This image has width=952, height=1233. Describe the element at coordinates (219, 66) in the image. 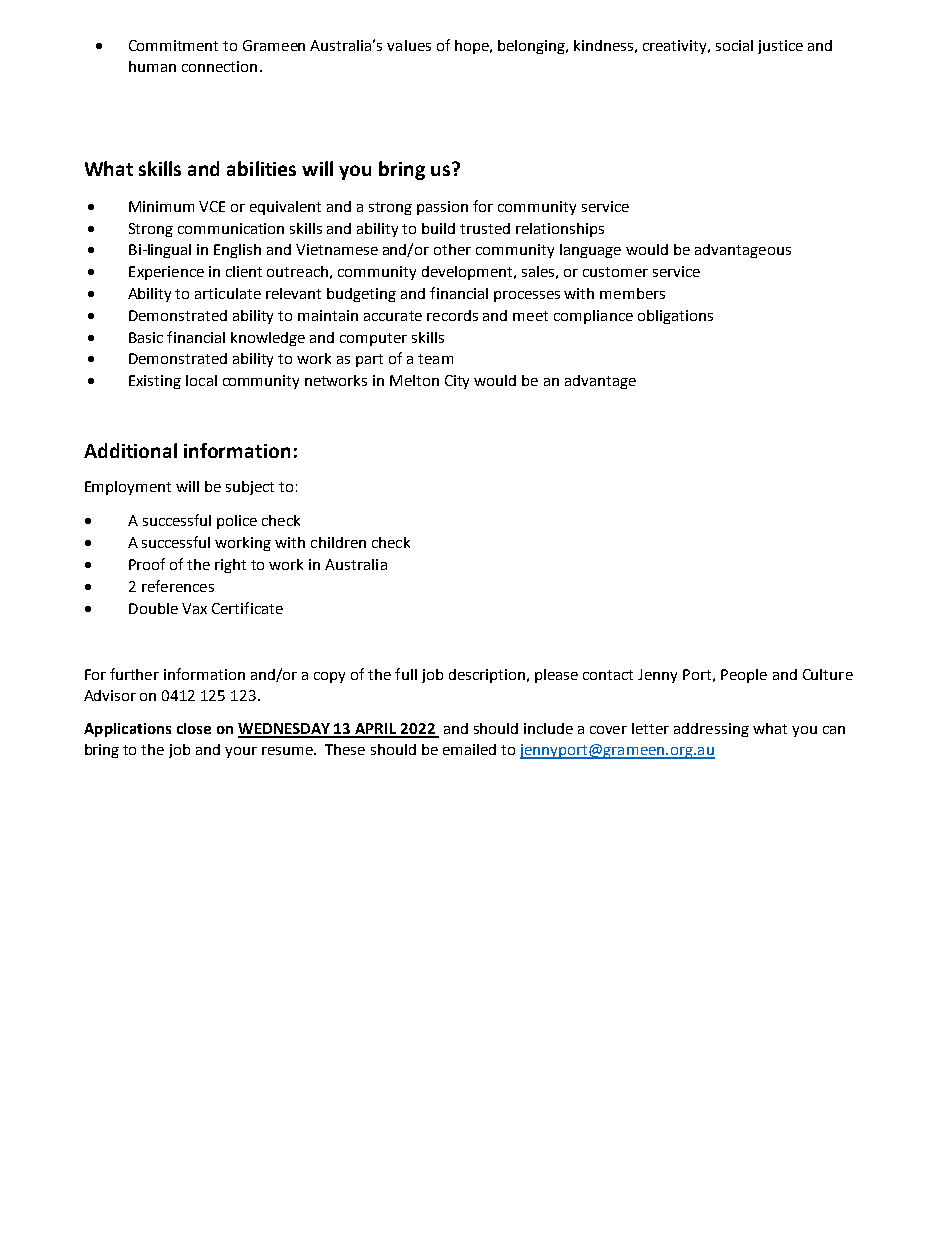

I see `connection` at that location.
